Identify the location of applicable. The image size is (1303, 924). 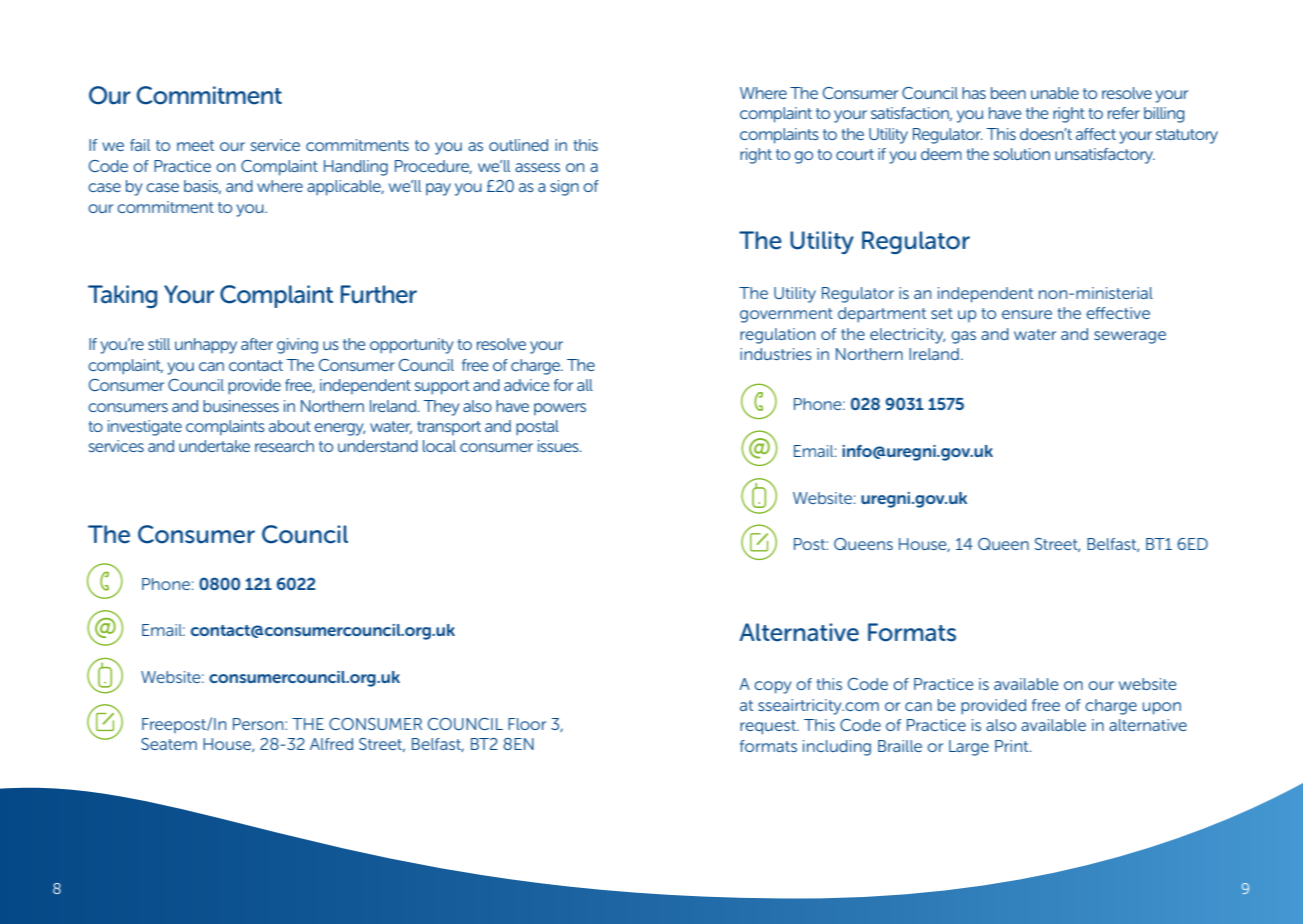
(345, 188).
